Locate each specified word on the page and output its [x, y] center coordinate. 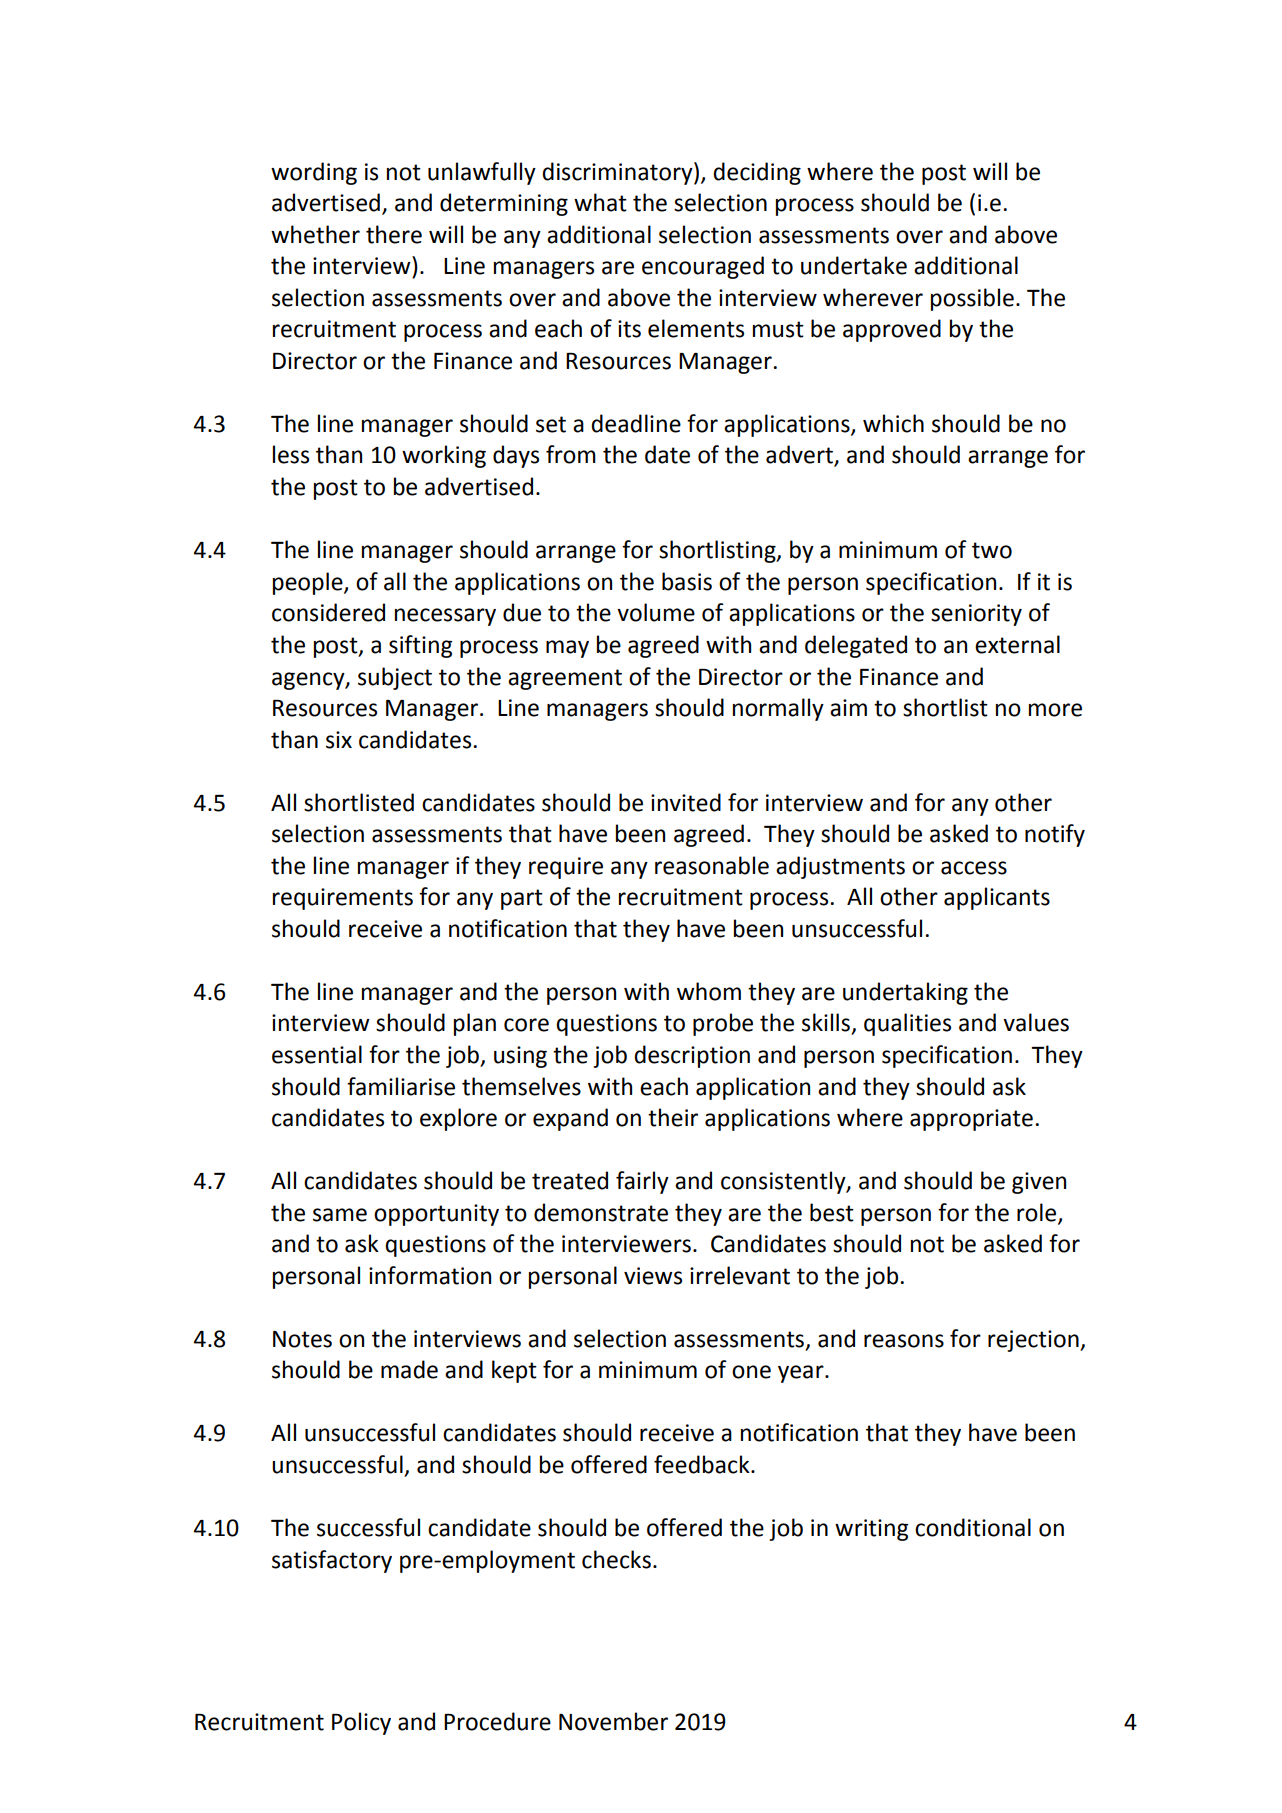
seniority [976, 615]
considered [328, 612]
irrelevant [740, 1275]
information [430, 1275]
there [394, 234]
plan [475, 1024]
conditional [973, 1527]
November [613, 1721]
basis [687, 581]
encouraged [703, 267]
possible [972, 299]
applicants [997, 898]
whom [709, 991]
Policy [361, 1723]
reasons [904, 1341]
